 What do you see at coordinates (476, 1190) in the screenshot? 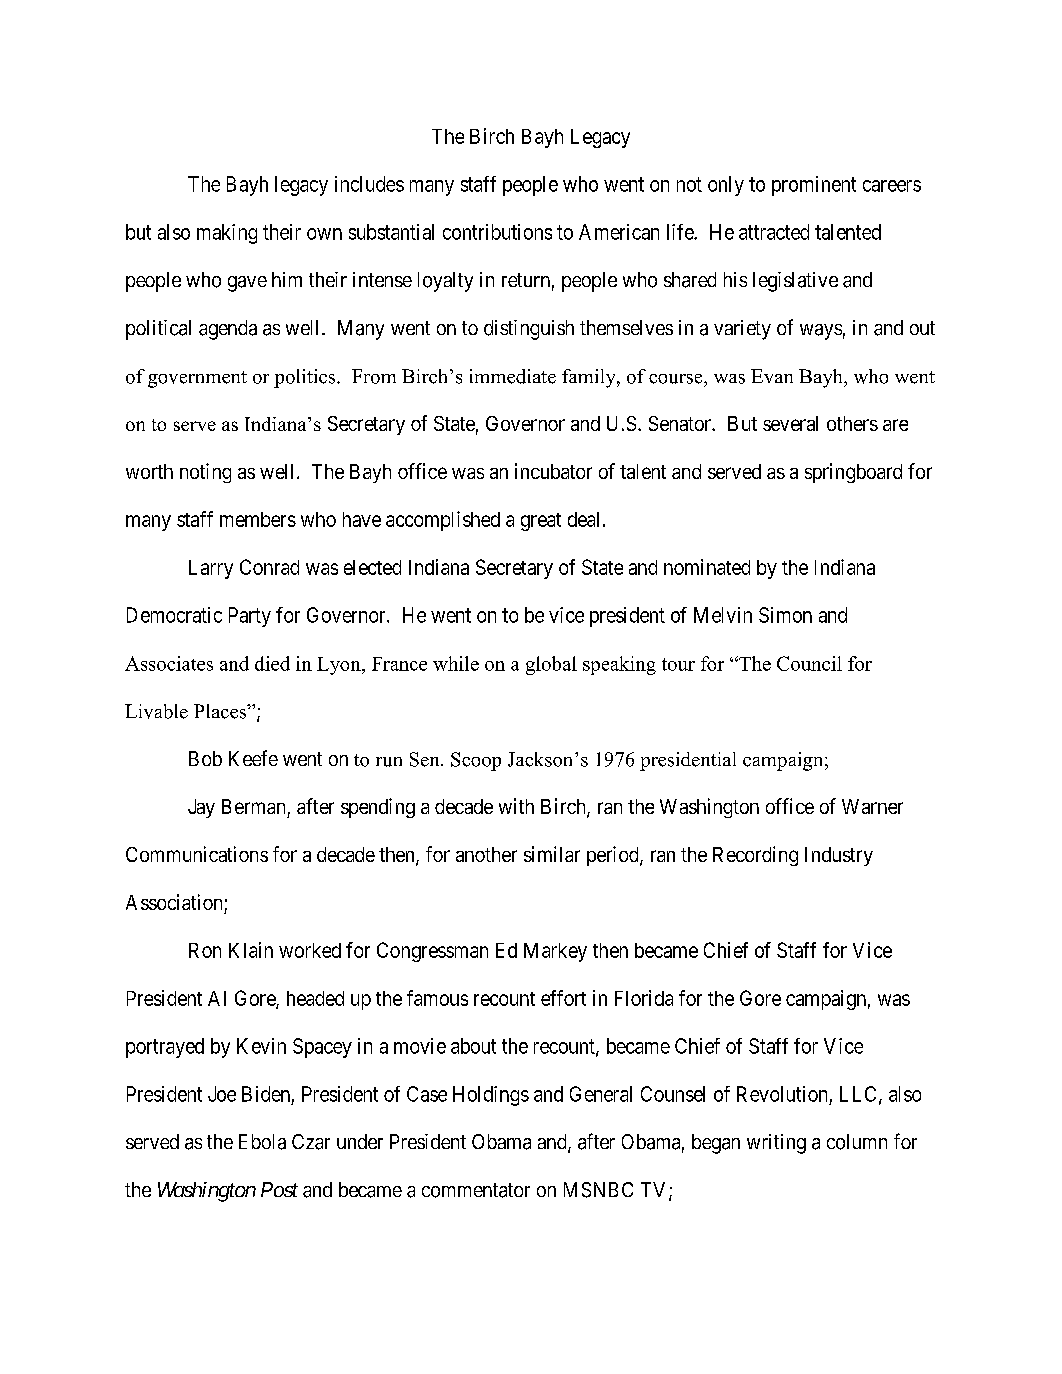
I see `commentator` at bounding box center [476, 1190].
